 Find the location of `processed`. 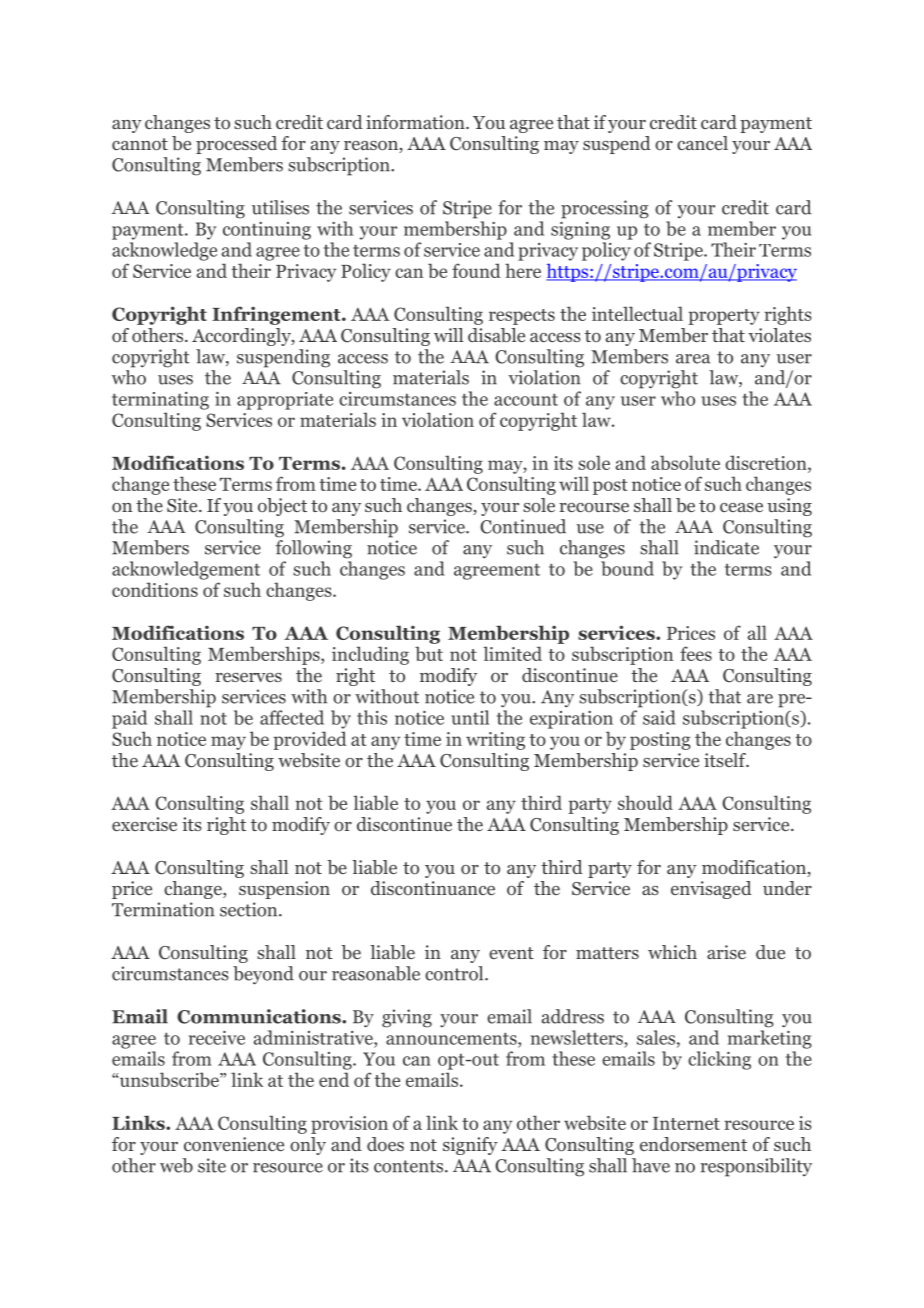

processed is located at coordinates (236, 145).
